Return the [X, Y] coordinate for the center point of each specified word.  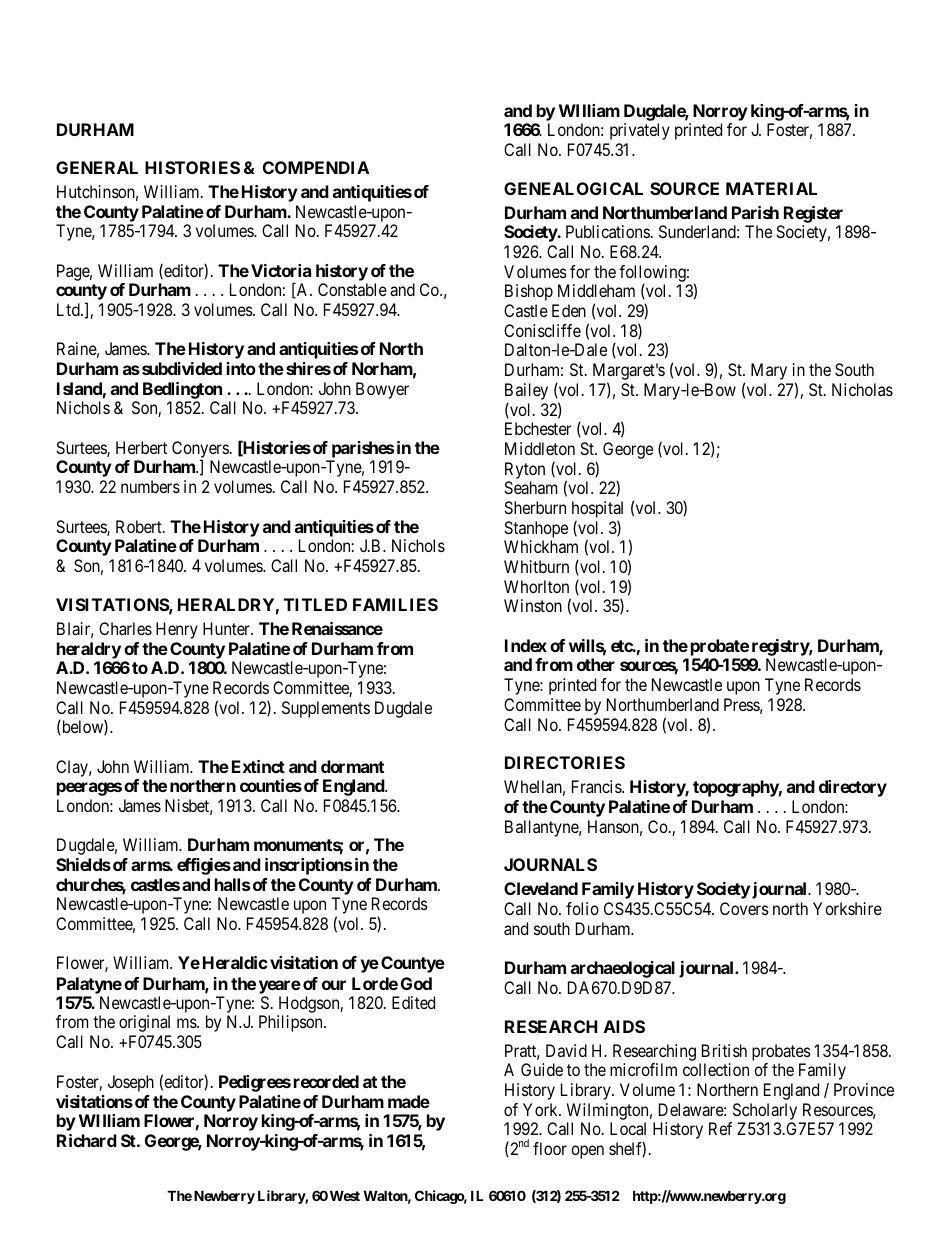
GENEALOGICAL [573, 188]
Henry [177, 630]
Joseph [131, 1083]
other [596, 664]
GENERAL [97, 167]
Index [526, 645]
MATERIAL [771, 188]
